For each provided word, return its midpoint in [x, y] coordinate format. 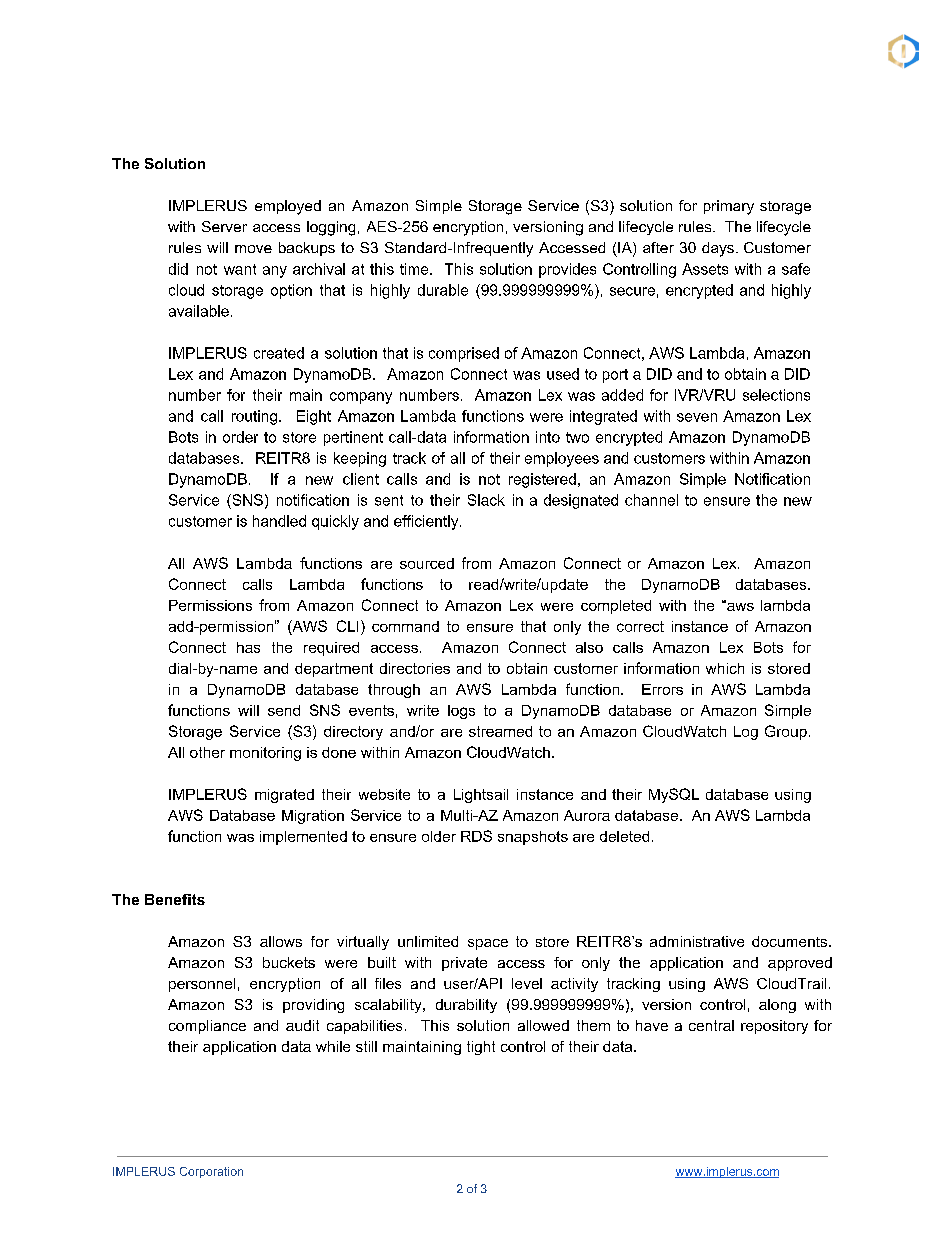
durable [443, 290]
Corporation [211, 1172]
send [284, 710]
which [725, 668]
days [719, 249]
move [253, 249]
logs [461, 712]
